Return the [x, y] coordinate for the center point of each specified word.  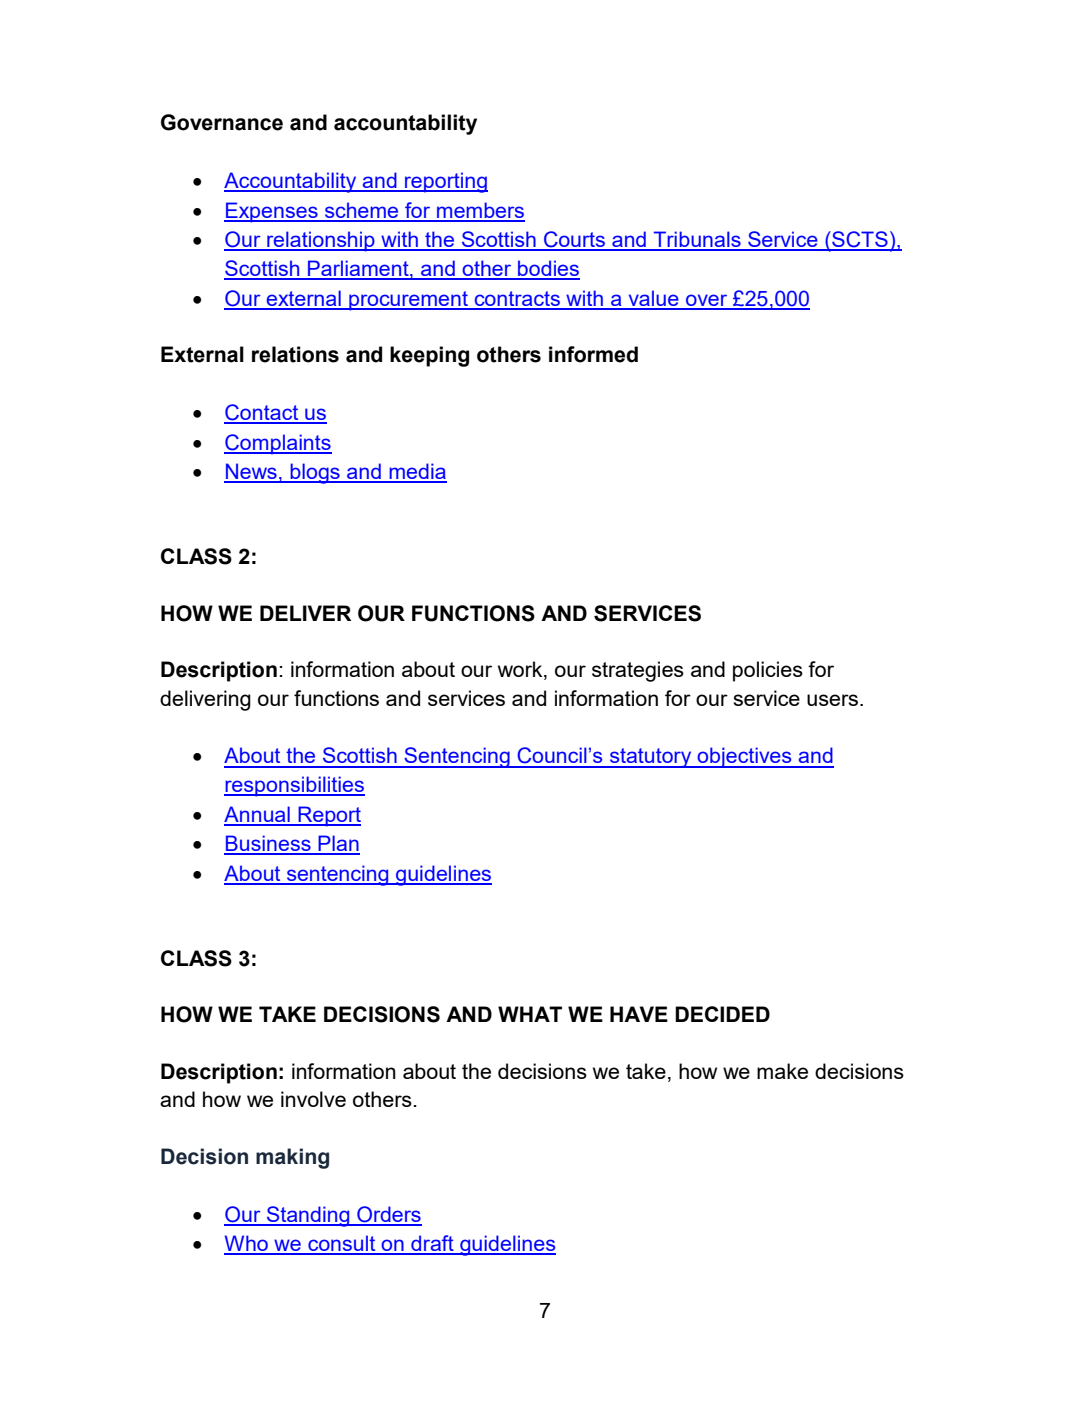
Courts [575, 240]
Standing [308, 1216]
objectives [744, 757]
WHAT [530, 1014]
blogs [315, 473]
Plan [338, 844]
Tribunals [697, 240]
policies [768, 671]
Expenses [272, 212]
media [417, 472]
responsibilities [294, 786]
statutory [651, 758]
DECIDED [722, 1014]
